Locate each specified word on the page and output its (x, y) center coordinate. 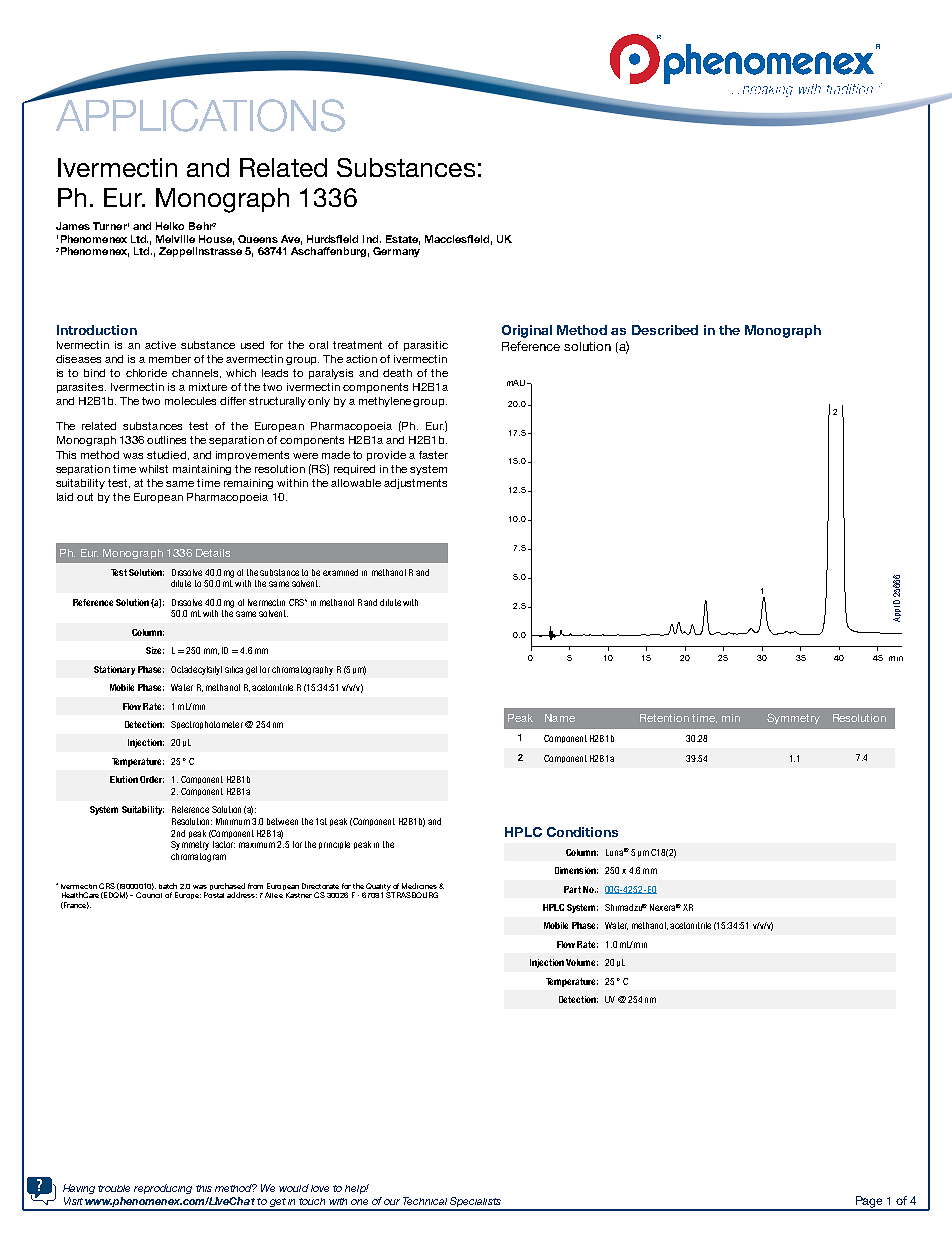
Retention (664, 718)
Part (572, 889)
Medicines (421, 886)
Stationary (114, 670)
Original (527, 331)
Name (560, 718)
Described (665, 330)
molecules (190, 401)
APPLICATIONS (200, 115)
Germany (396, 252)
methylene (386, 402)
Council (149, 895)
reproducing (163, 1189)
